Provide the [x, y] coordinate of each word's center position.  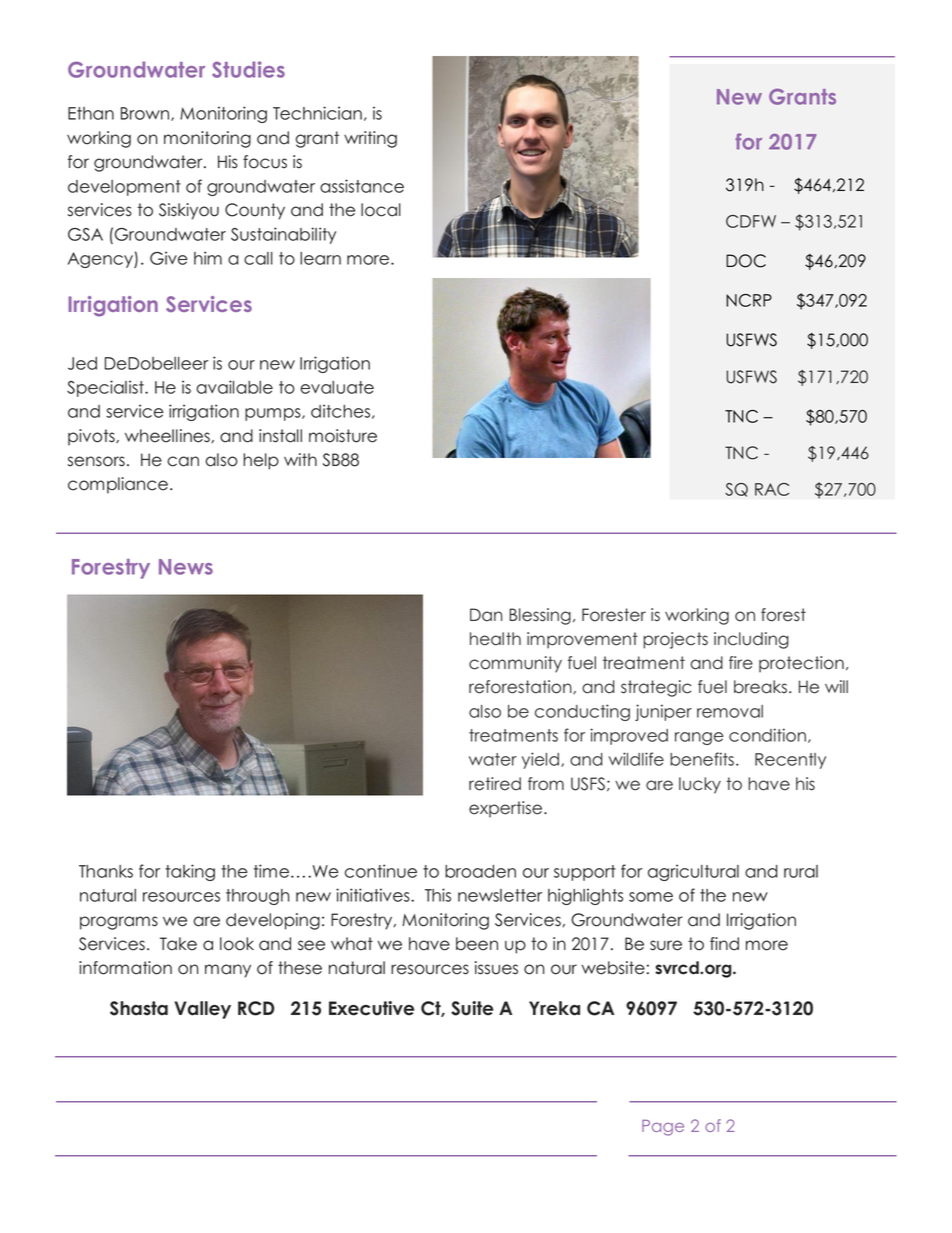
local [381, 210]
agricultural [693, 872]
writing [370, 139]
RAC [772, 489]
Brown [145, 113]
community [515, 664]
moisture [343, 436]
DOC [746, 261]
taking [190, 872]
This [438, 895]
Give [169, 258]
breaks [760, 687]
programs [119, 923]
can [183, 461]
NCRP [749, 300]
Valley [202, 1010]
